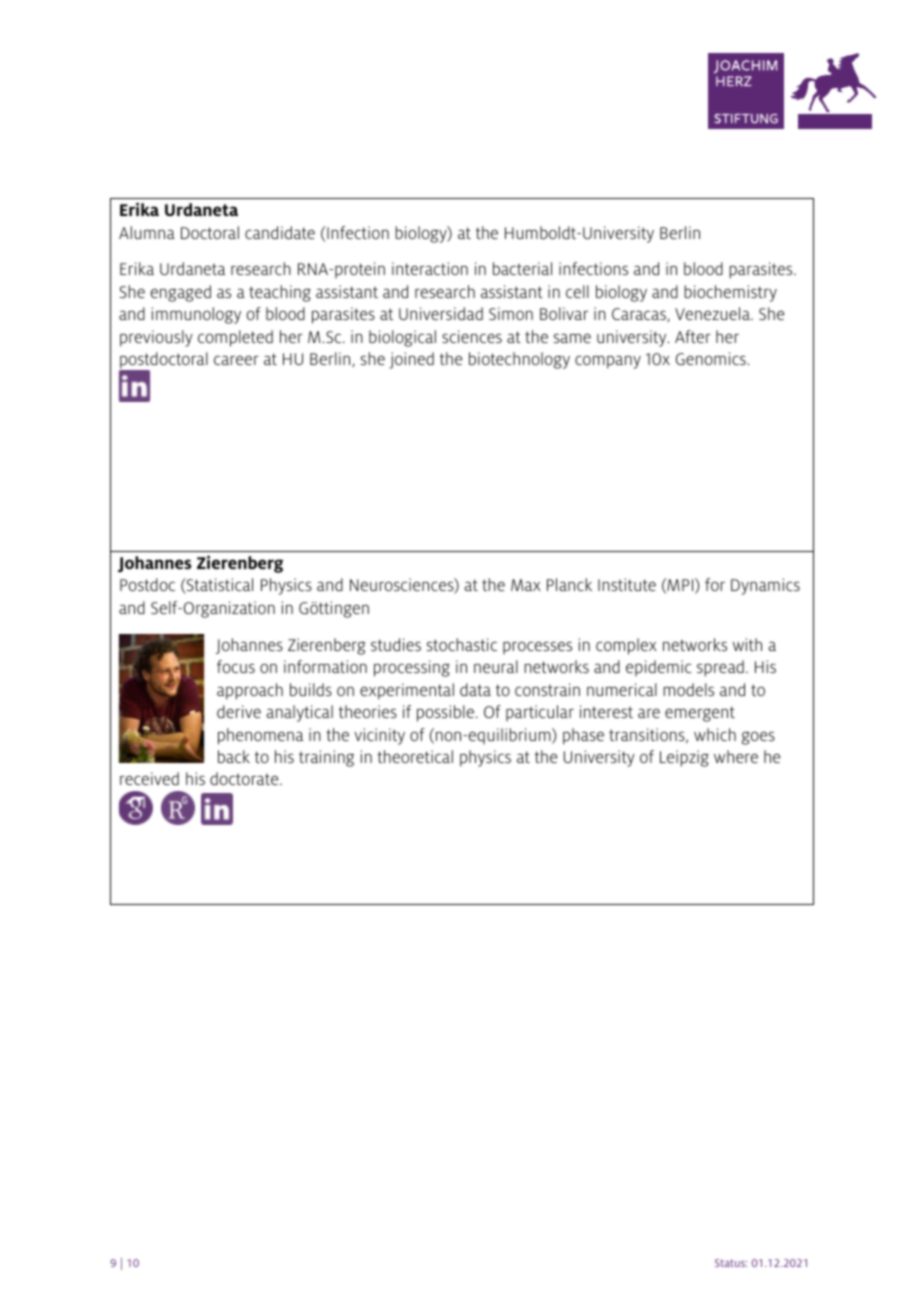 Image resolution: width=924 pixels, height=1308 pixels. What do you see at coordinates (236, 360) in the screenshot?
I see `career` at bounding box center [236, 360].
